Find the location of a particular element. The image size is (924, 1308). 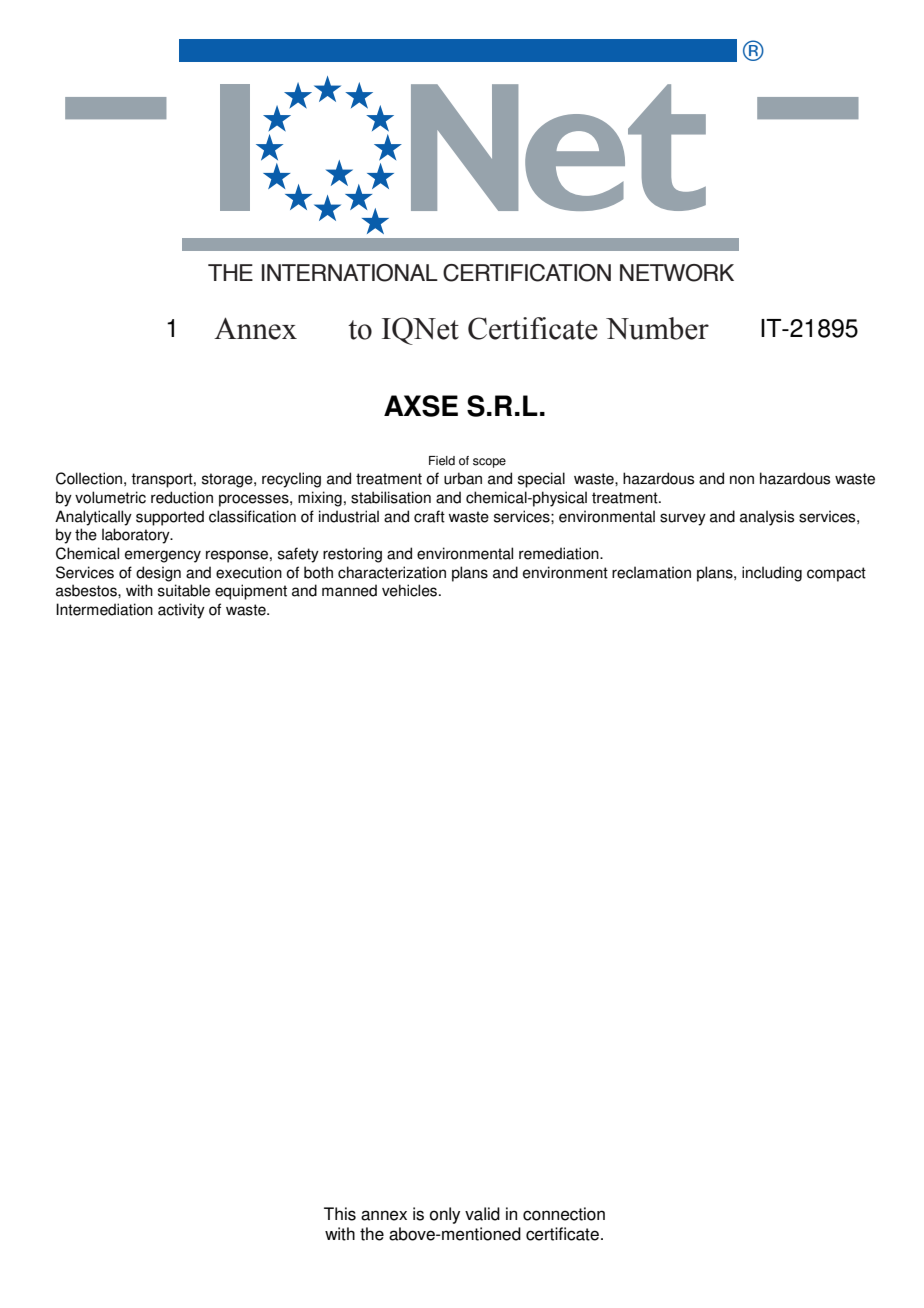

including is located at coordinates (772, 574).
